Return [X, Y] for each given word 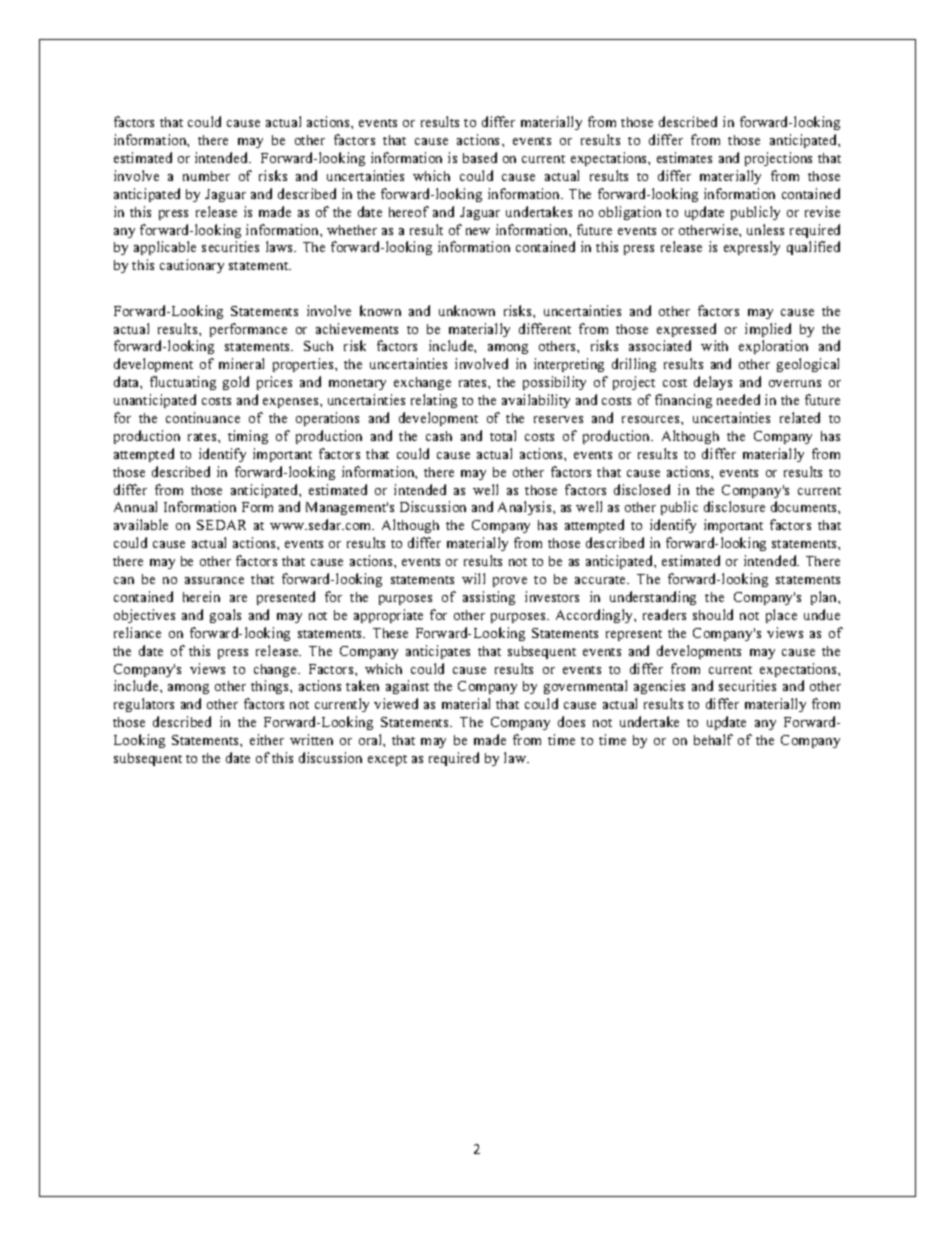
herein [201, 596]
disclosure [734, 506]
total [503, 435]
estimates [684, 157]
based [480, 157]
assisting [489, 598]
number [206, 176]
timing [248, 437]
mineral [241, 363]
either [267, 739]
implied [768, 330]
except [387, 760]
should [713, 614]
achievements [357, 328]
